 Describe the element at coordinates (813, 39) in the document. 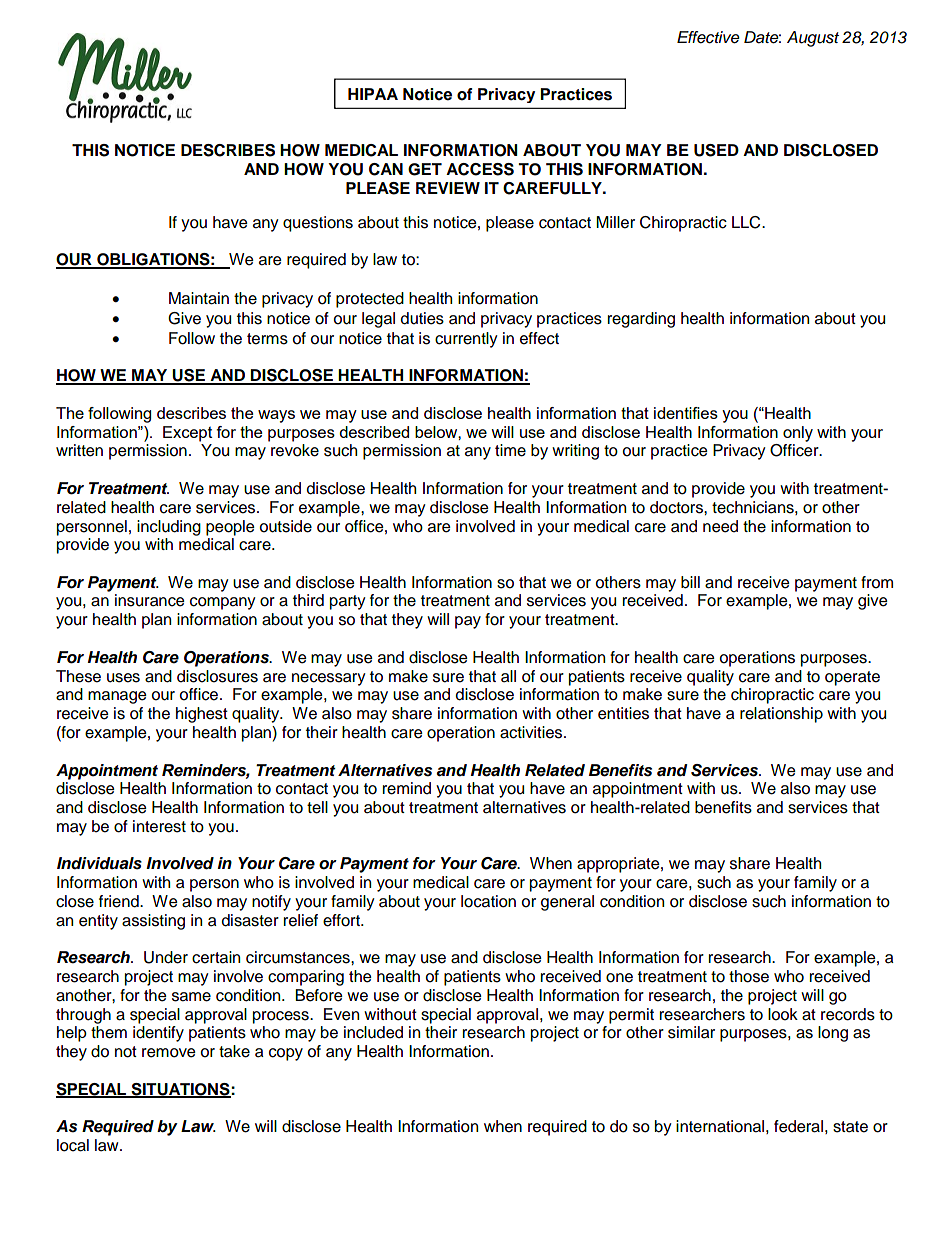

I see `August` at that location.
